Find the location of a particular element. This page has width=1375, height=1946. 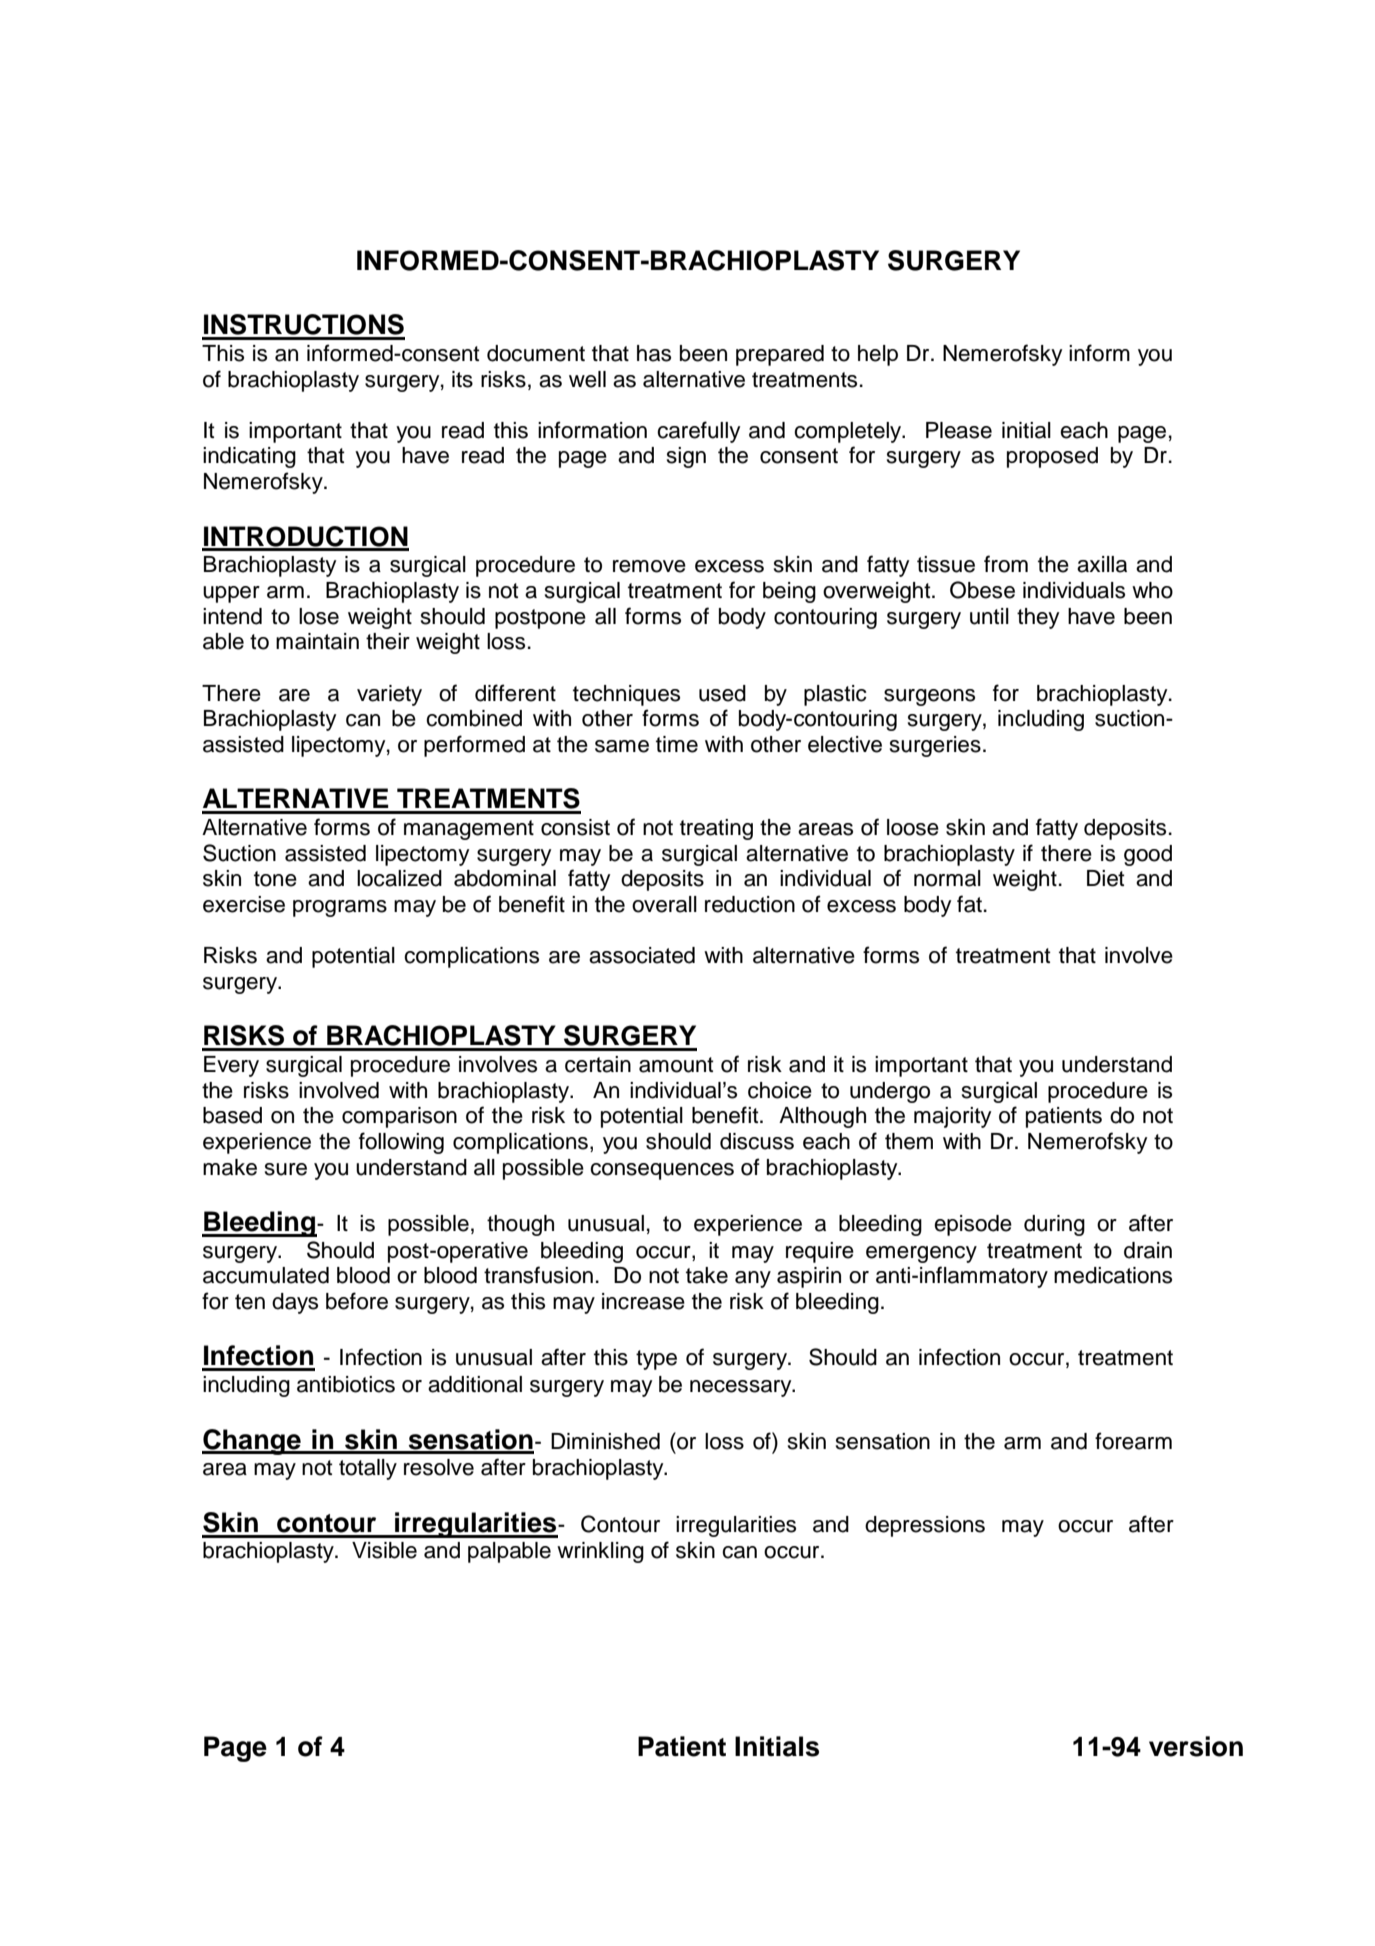

carefully is located at coordinates (698, 432).
